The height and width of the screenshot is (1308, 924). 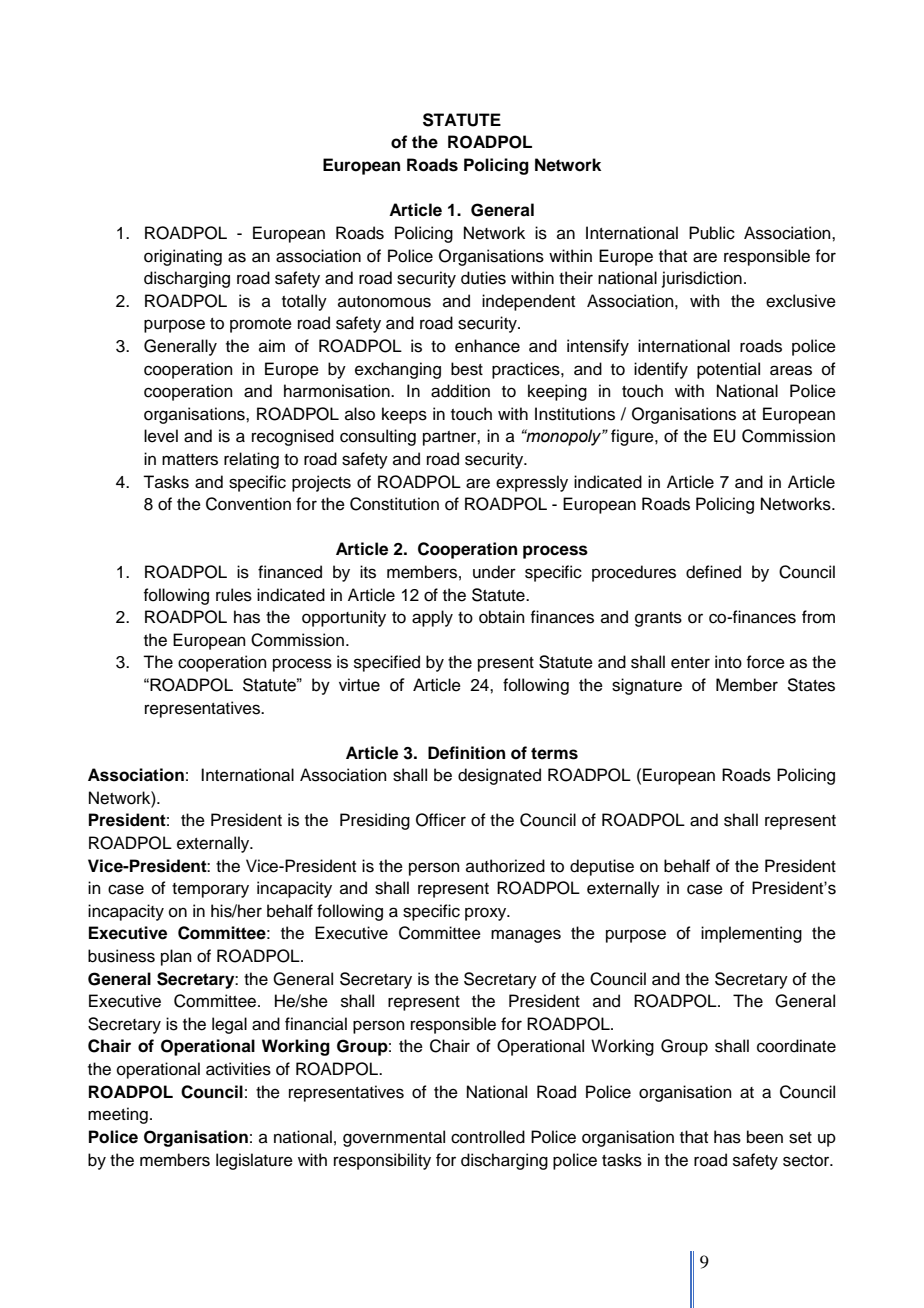 I want to click on implementing, so click(x=751, y=934).
